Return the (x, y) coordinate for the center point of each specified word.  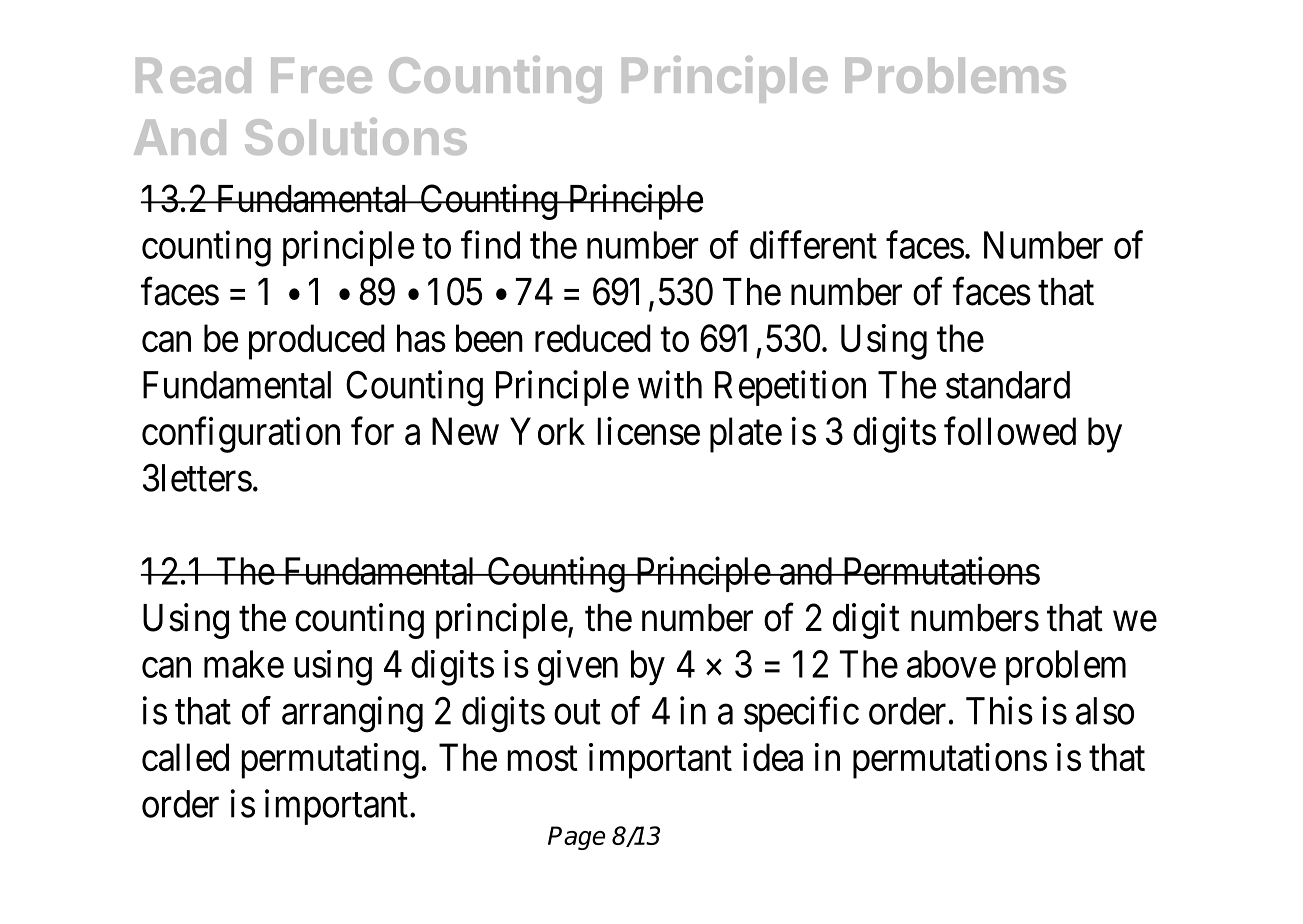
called (185, 757)
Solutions (356, 136)
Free (321, 75)
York (547, 431)
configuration (241, 435)
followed (1010, 431)
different (813, 245)
